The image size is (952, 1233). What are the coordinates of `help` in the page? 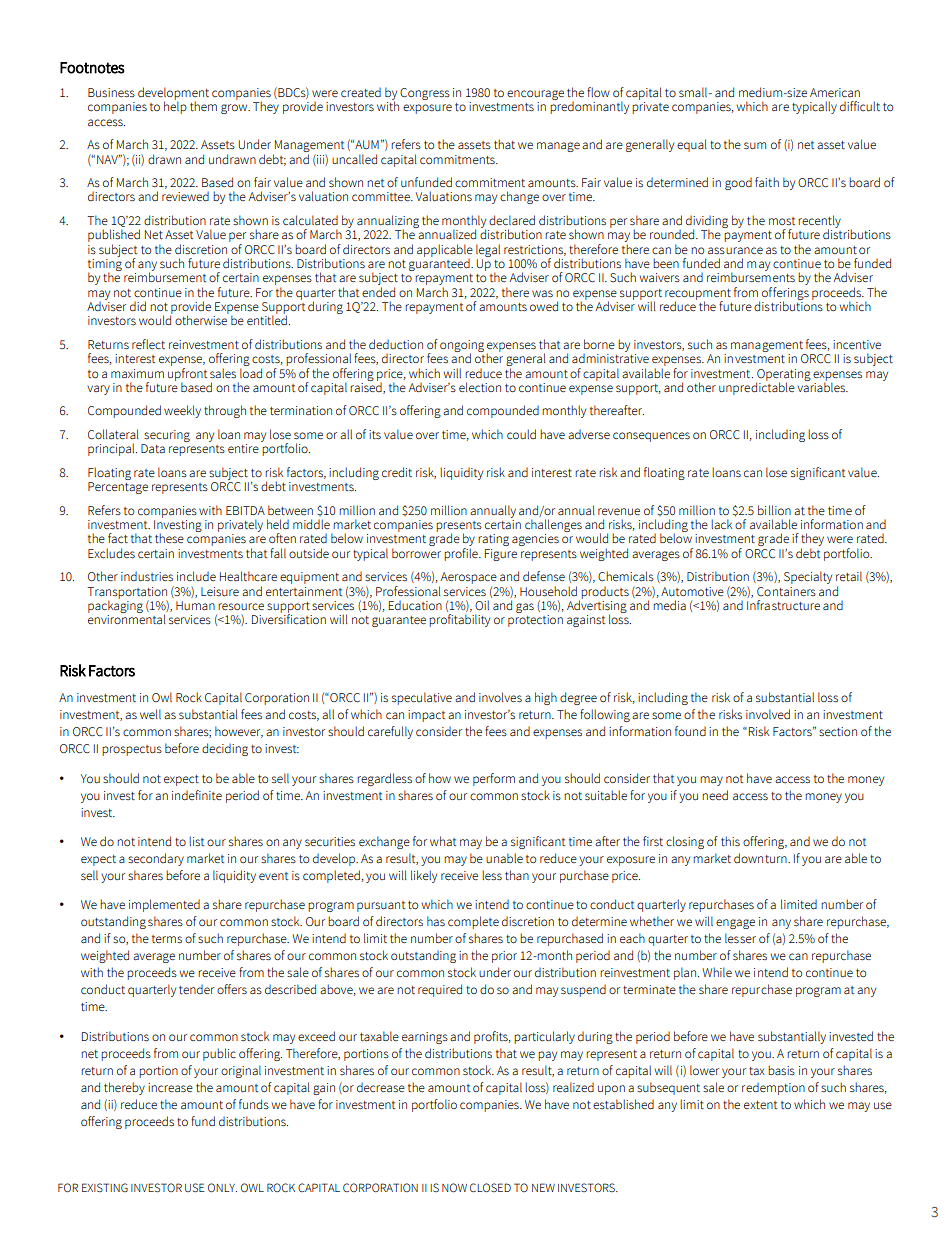 It's located at (175, 106).
